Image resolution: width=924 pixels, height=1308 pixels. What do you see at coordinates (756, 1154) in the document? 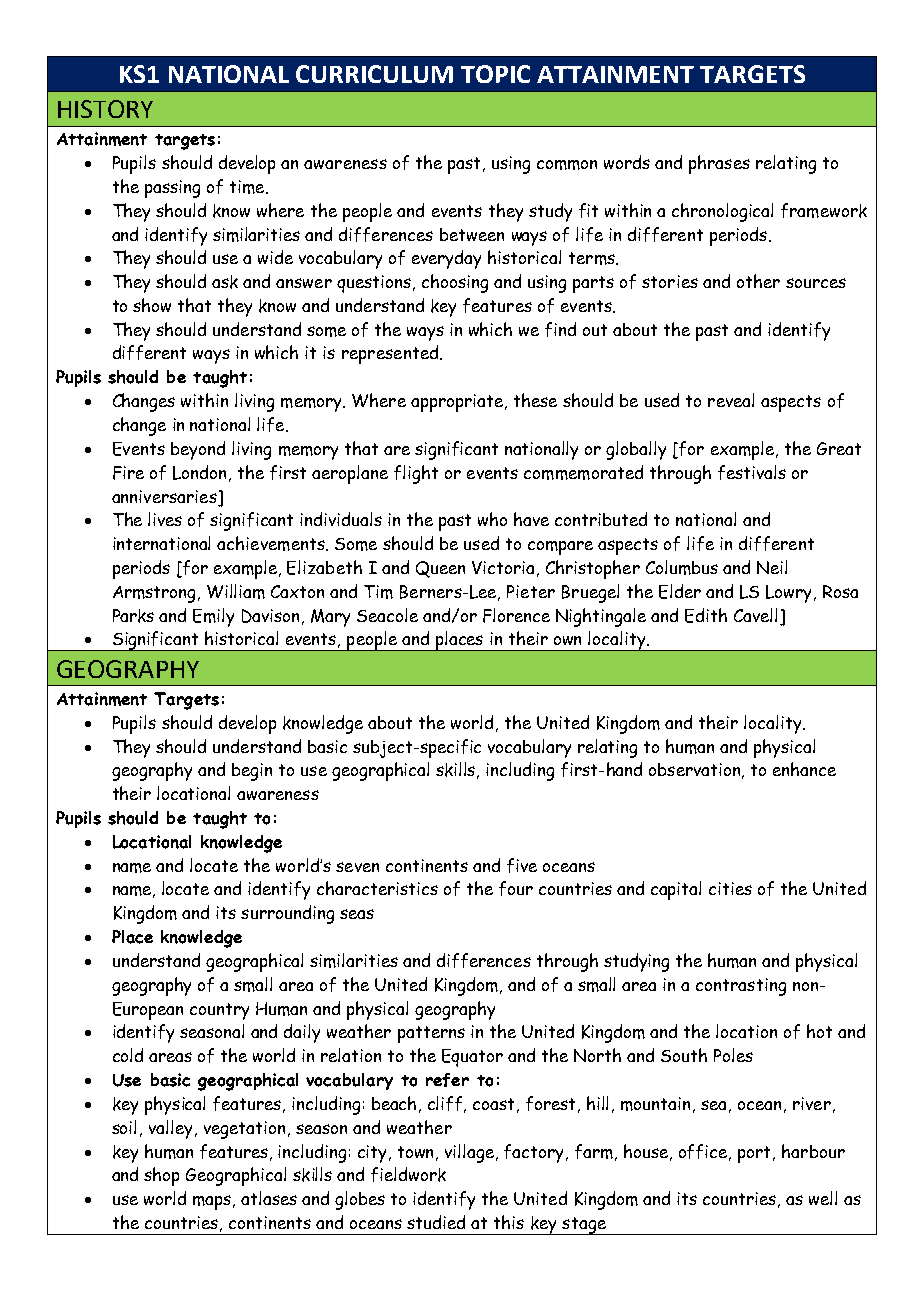
I see `port` at bounding box center [756, 1154].
